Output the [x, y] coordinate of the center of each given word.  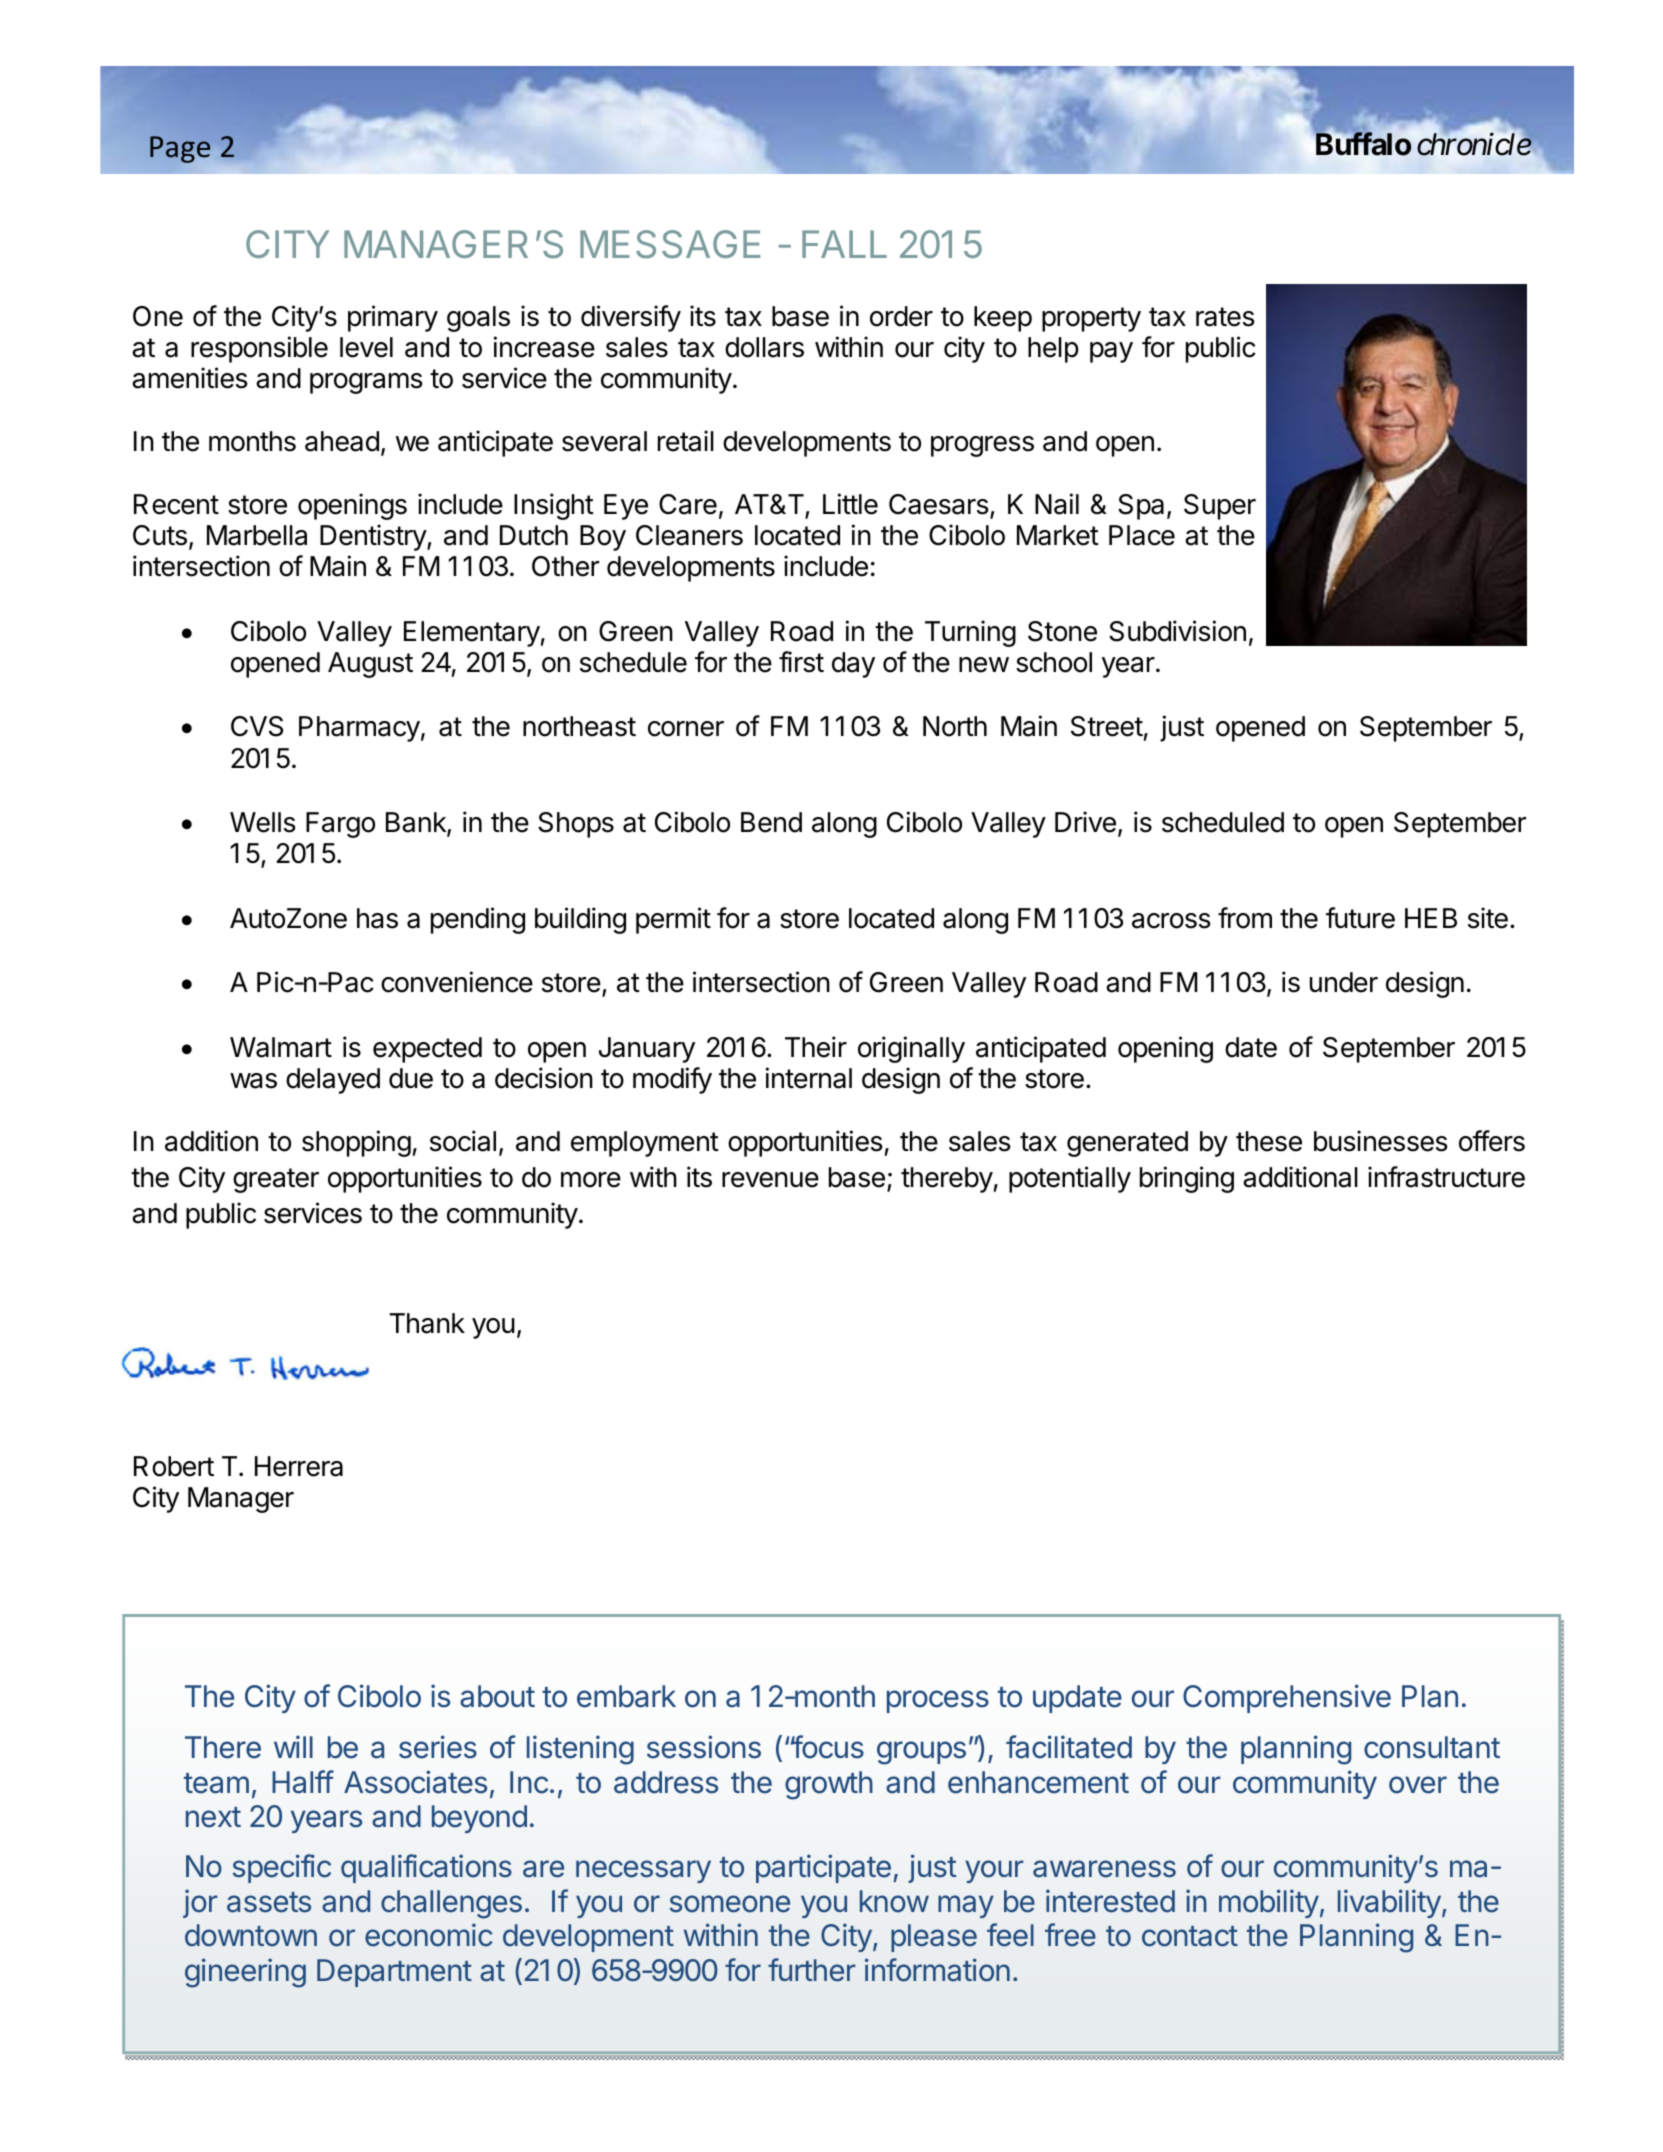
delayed [333, 1081]
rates [1225, 317]
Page [180, 149]
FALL [844, 244]
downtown [251, 1935]
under [1344, 982]
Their [816, 1047]
